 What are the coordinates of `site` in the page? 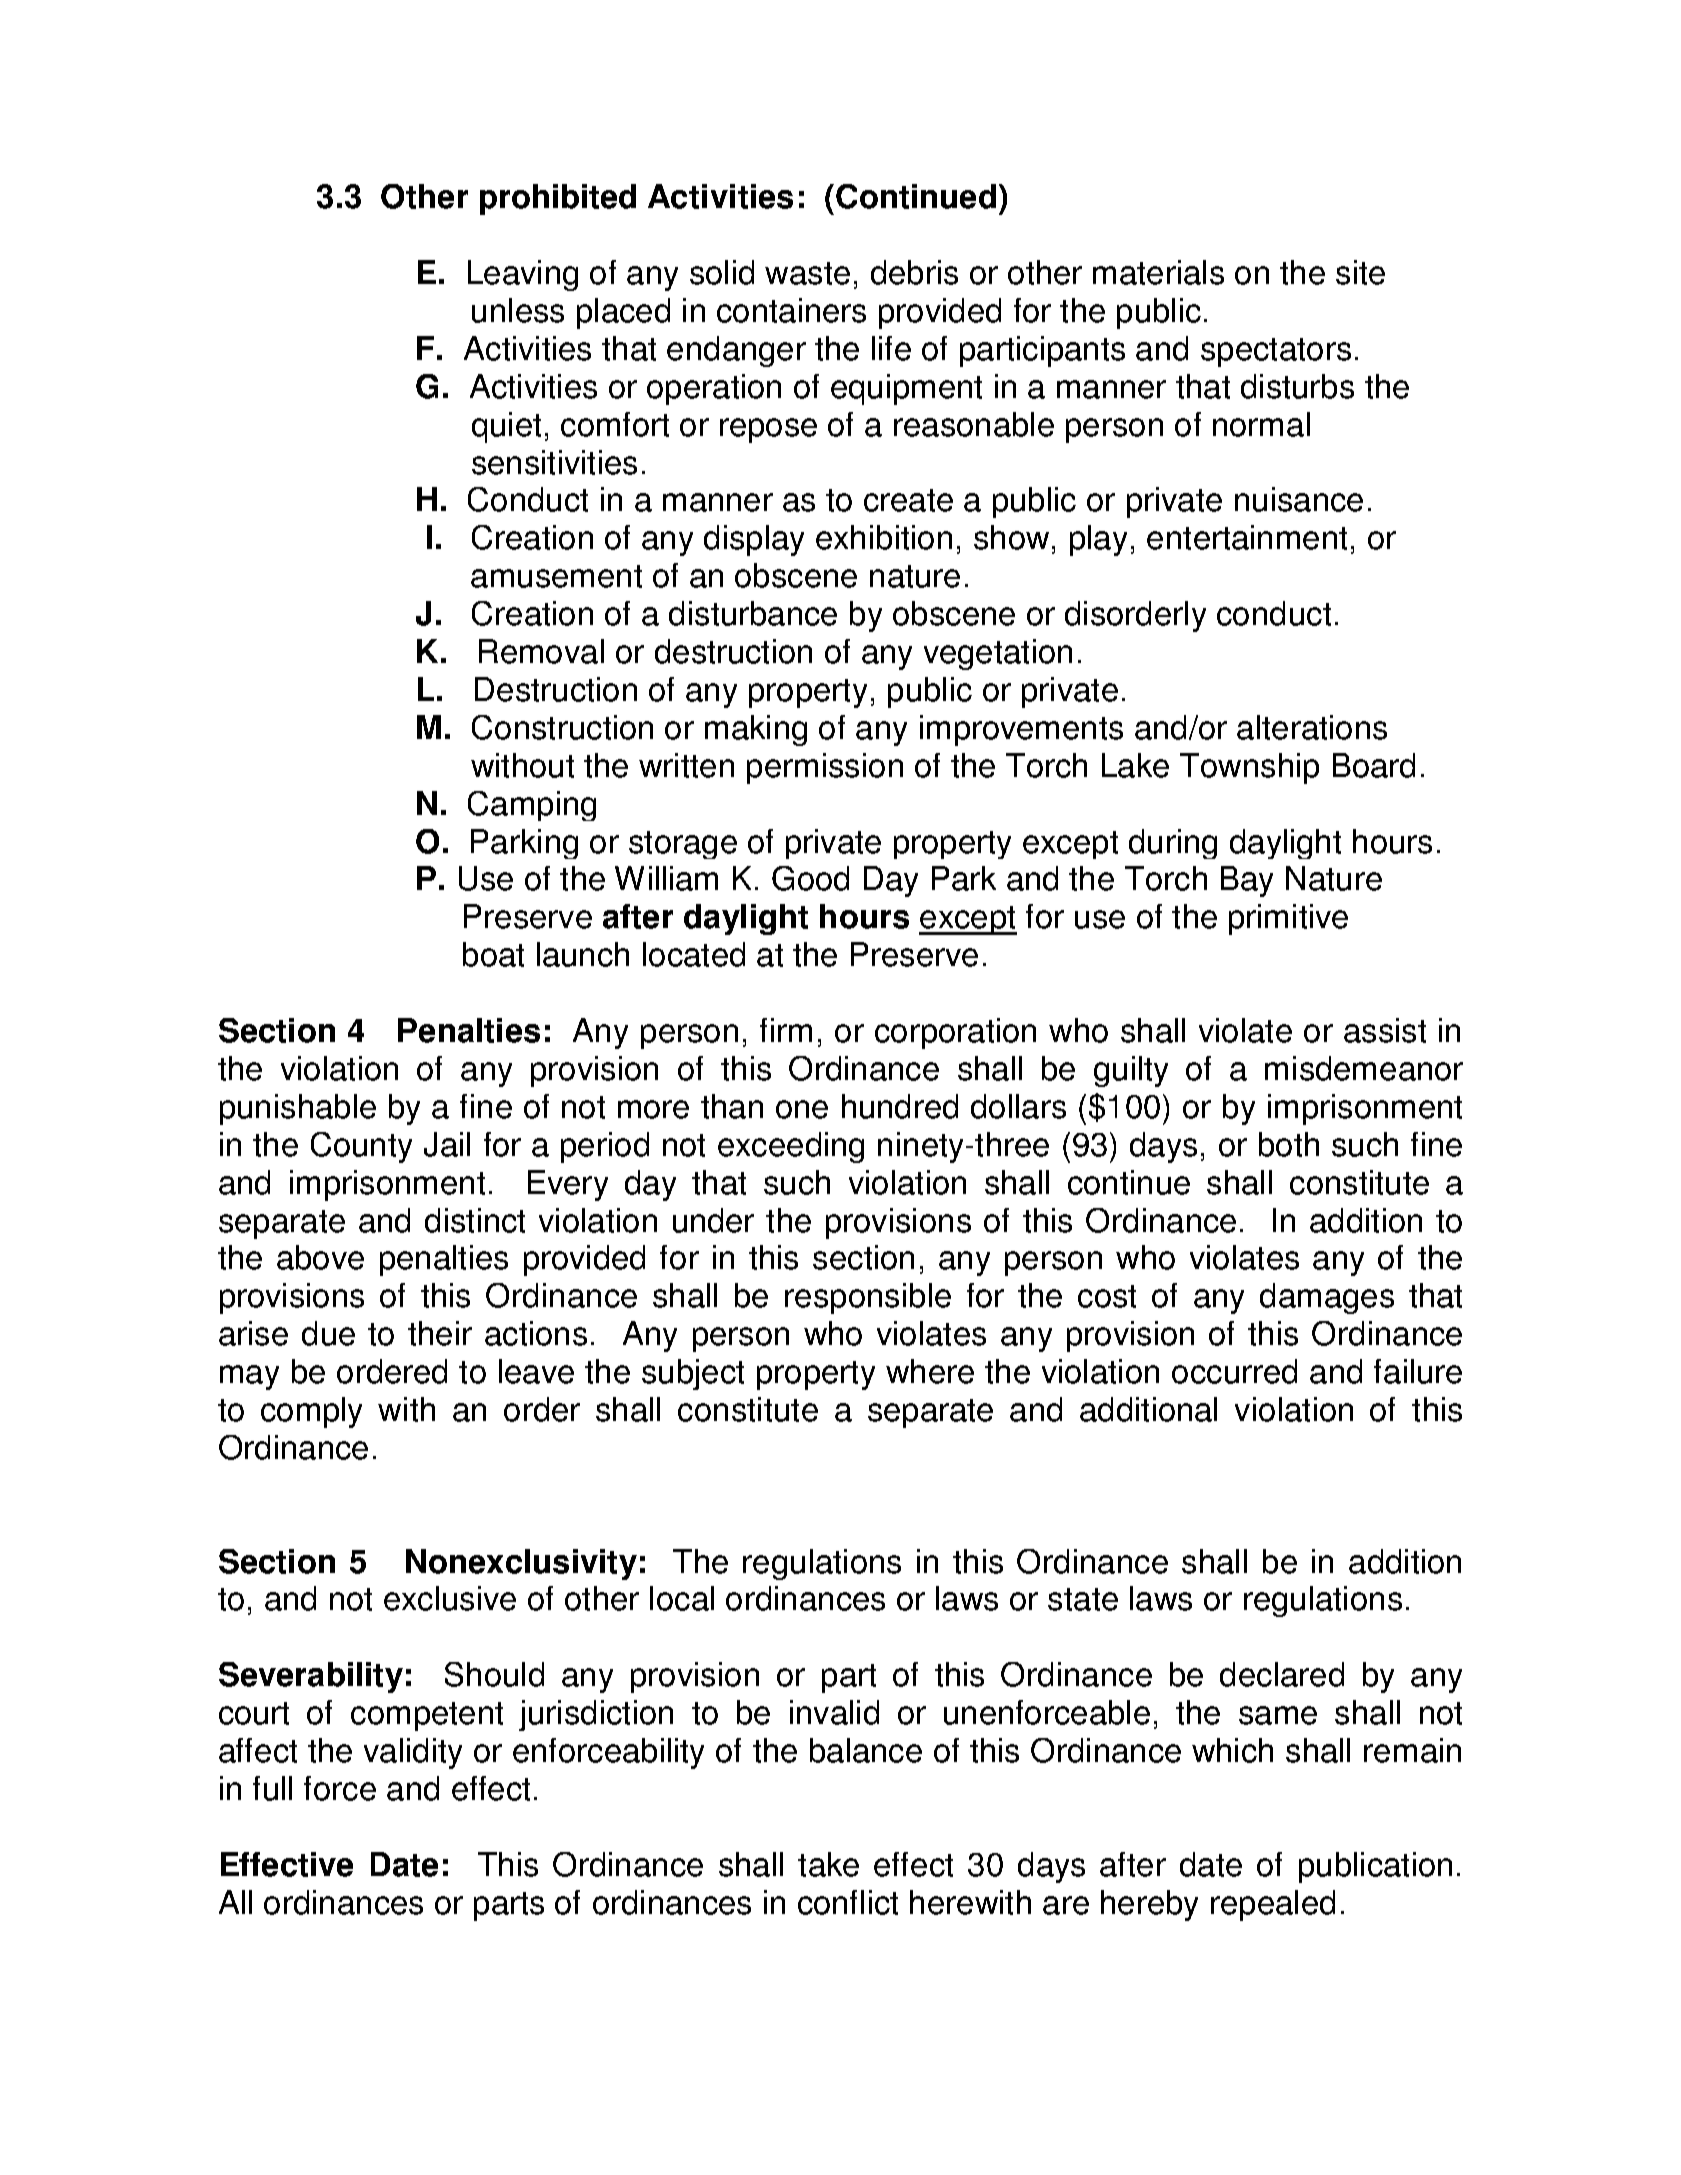 It's located at (1360, 272).
